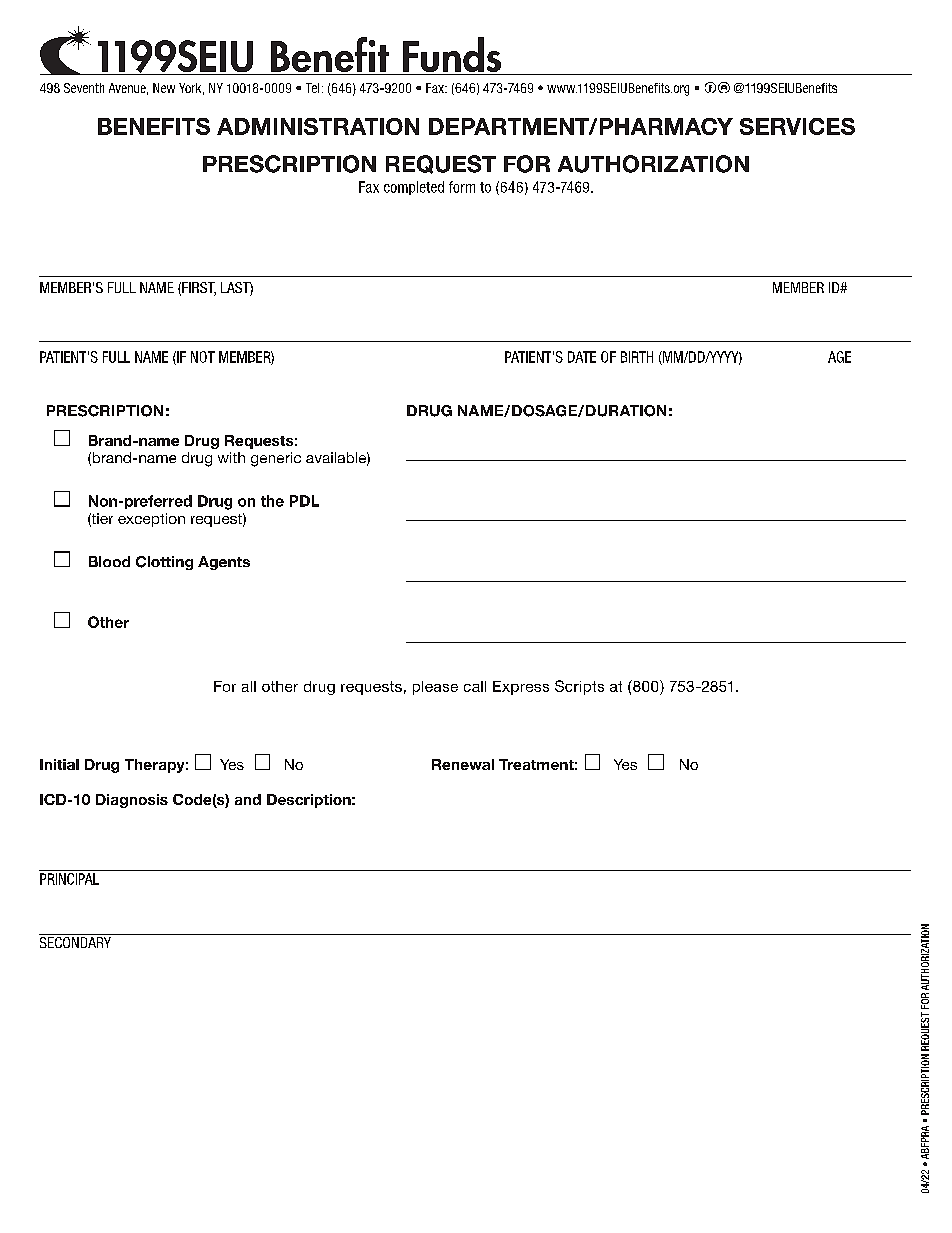 Image resolution: width=952 pixels, height=1233 pixels. I want to click on SERVICES, so click(797, 126).
